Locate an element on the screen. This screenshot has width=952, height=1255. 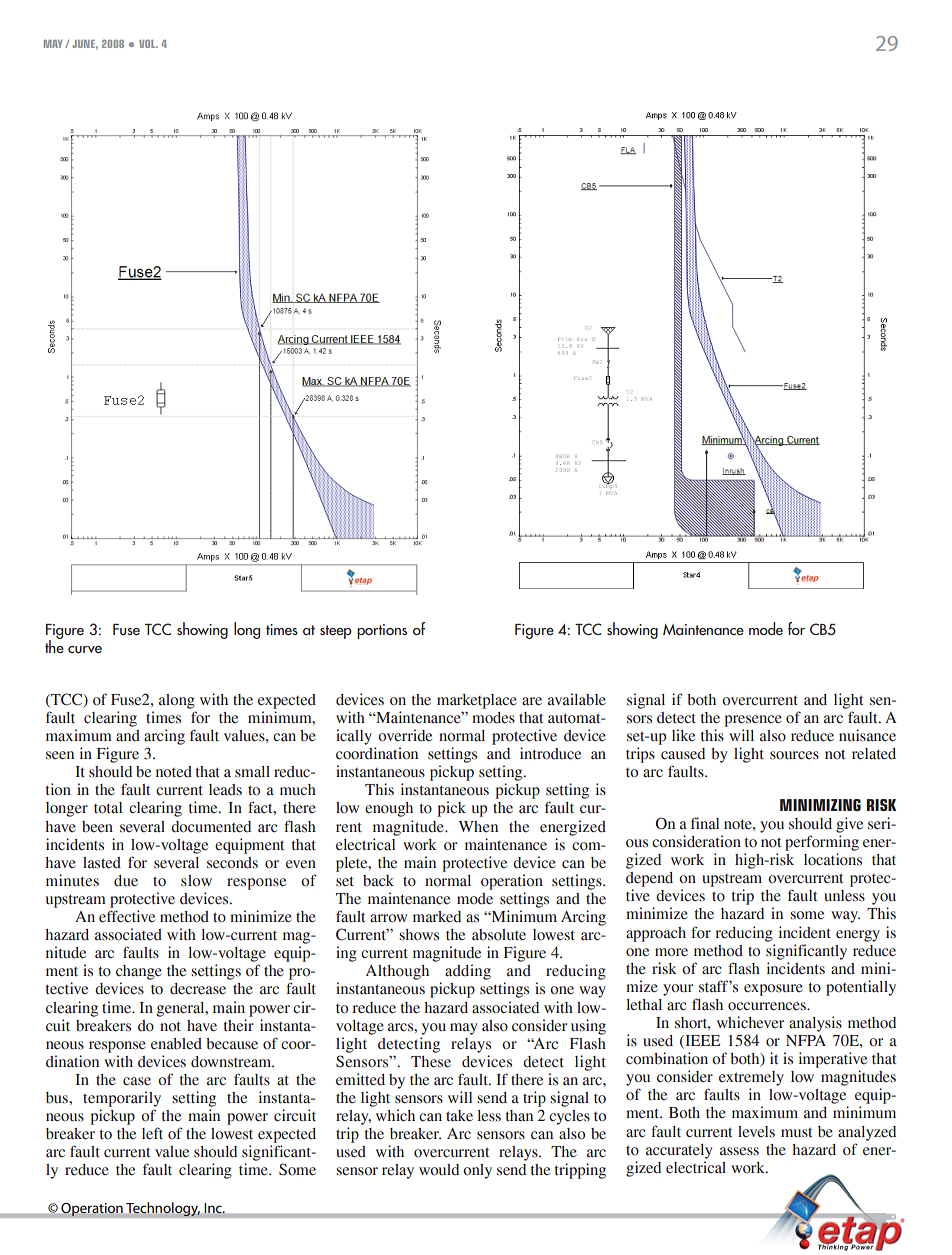
left is located at coordinates (152, 1133).
